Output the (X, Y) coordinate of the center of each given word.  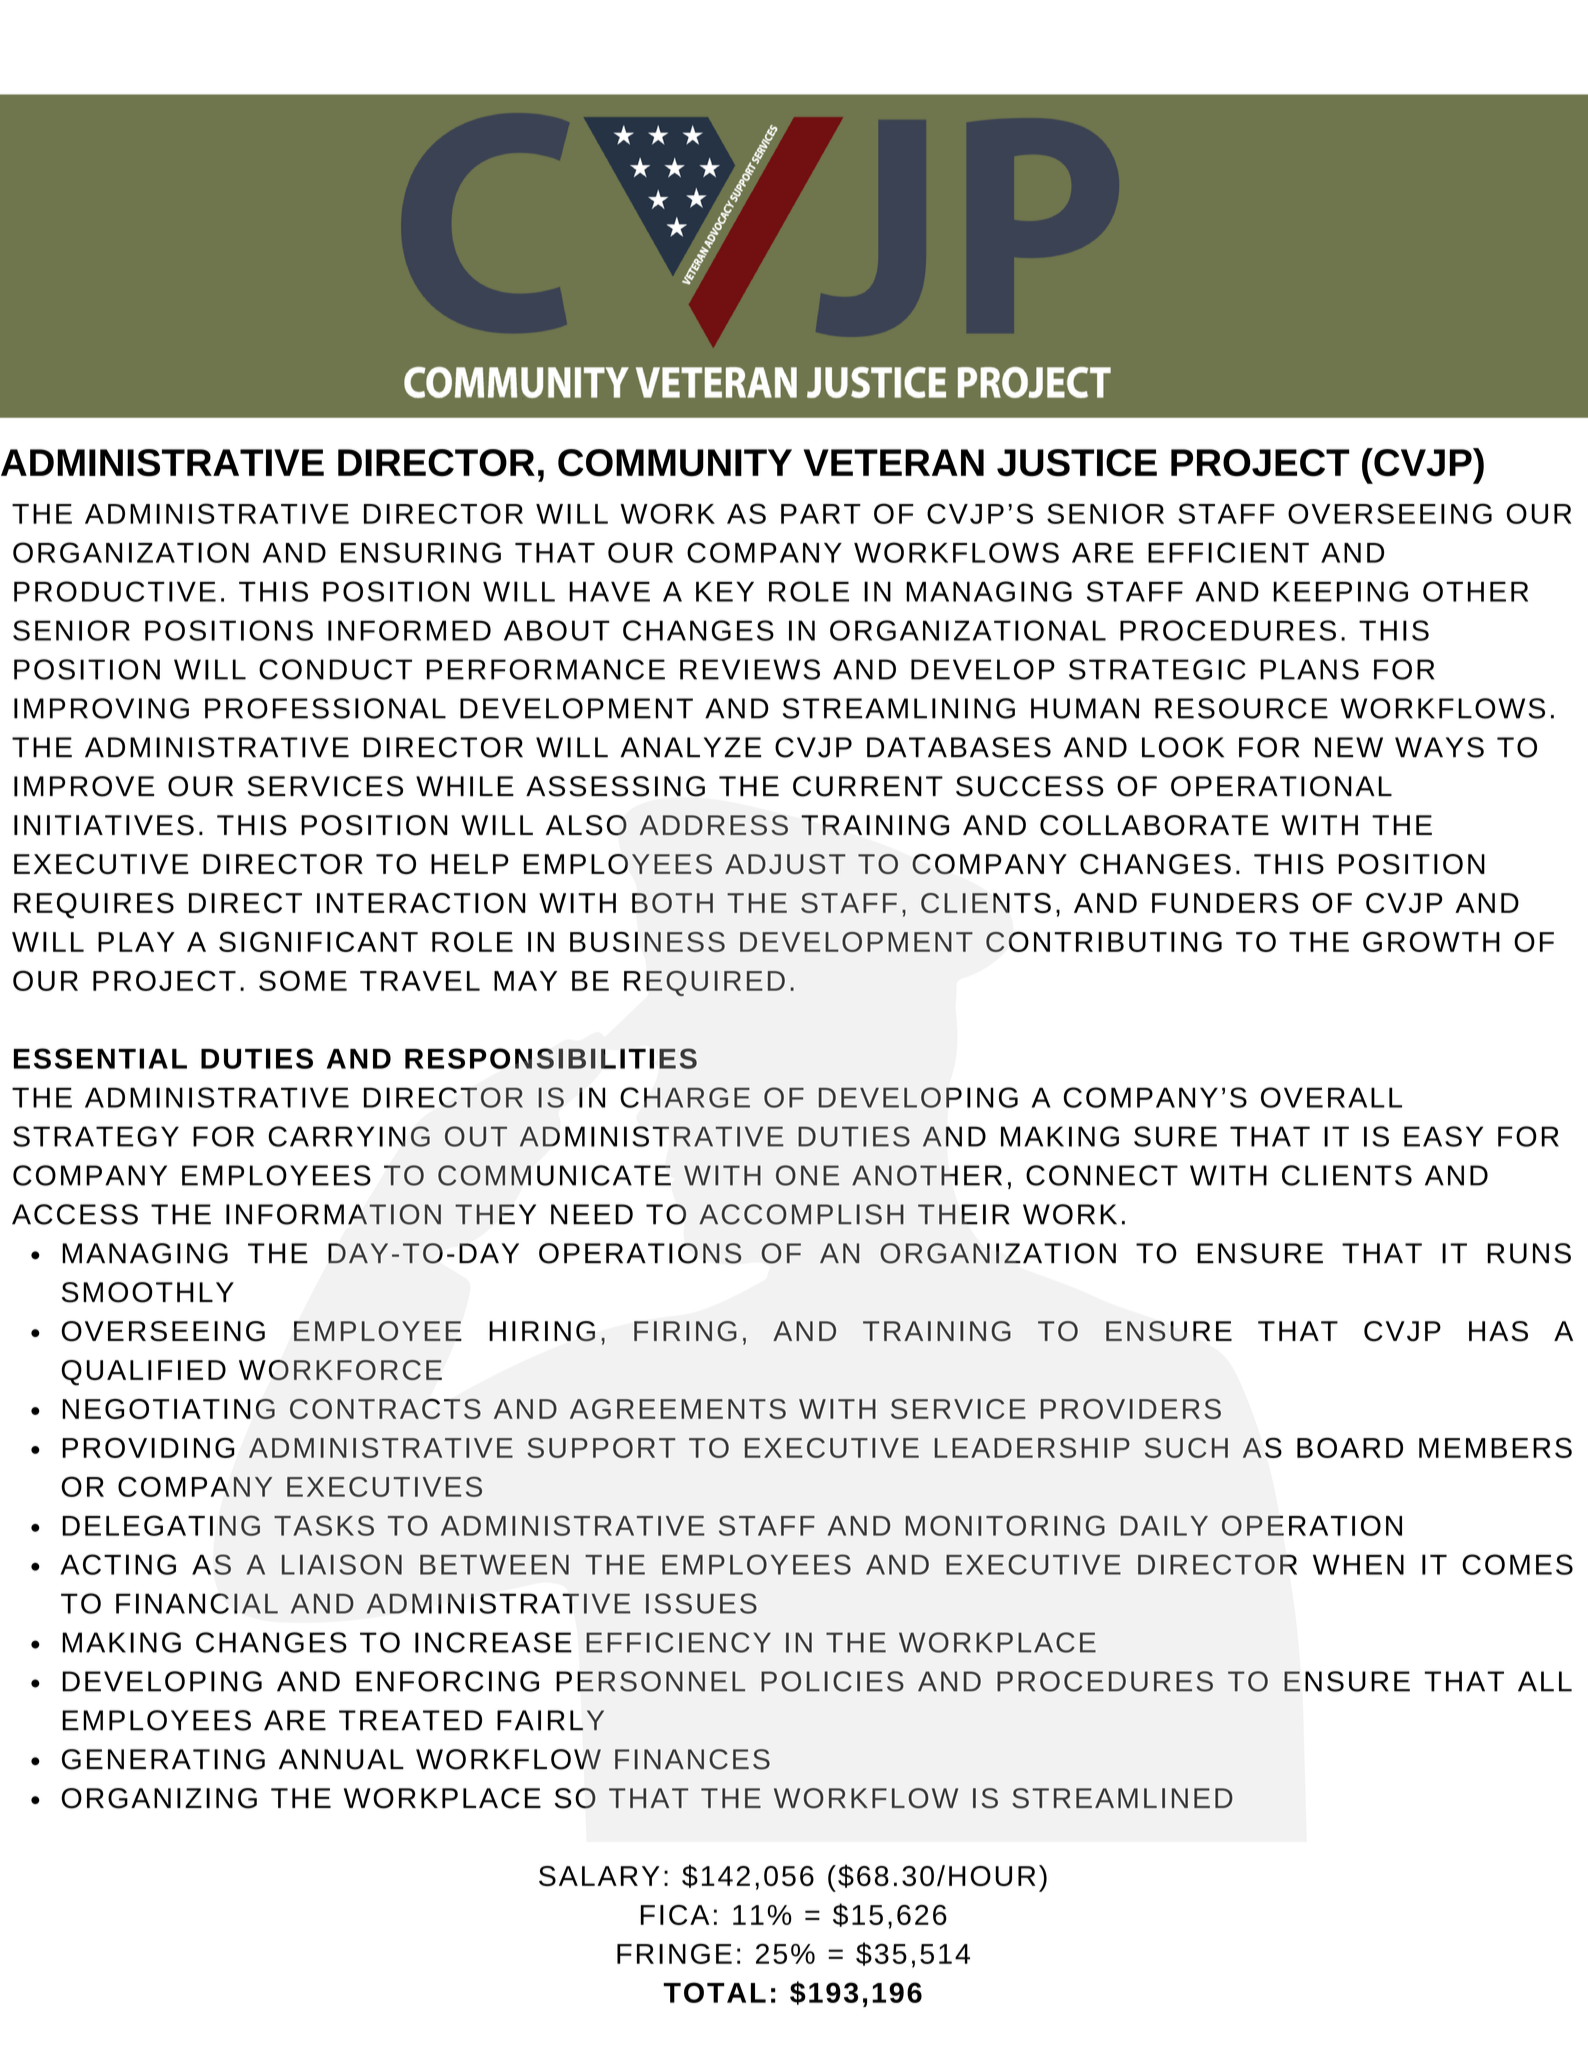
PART (821, 514)
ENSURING (421, 552)
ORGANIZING (159, 1798)
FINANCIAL (197, 1603)
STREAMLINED (1122, 1798)
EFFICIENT (1228, 552)
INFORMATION (333, 1214)
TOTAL (714, 1992)
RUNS (1529, 1253)
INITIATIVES (104, 825)
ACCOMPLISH (801, 1214)
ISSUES (701, 1603)
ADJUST (785, 864)
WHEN (1358, 1565)
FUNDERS (1225, 903)
